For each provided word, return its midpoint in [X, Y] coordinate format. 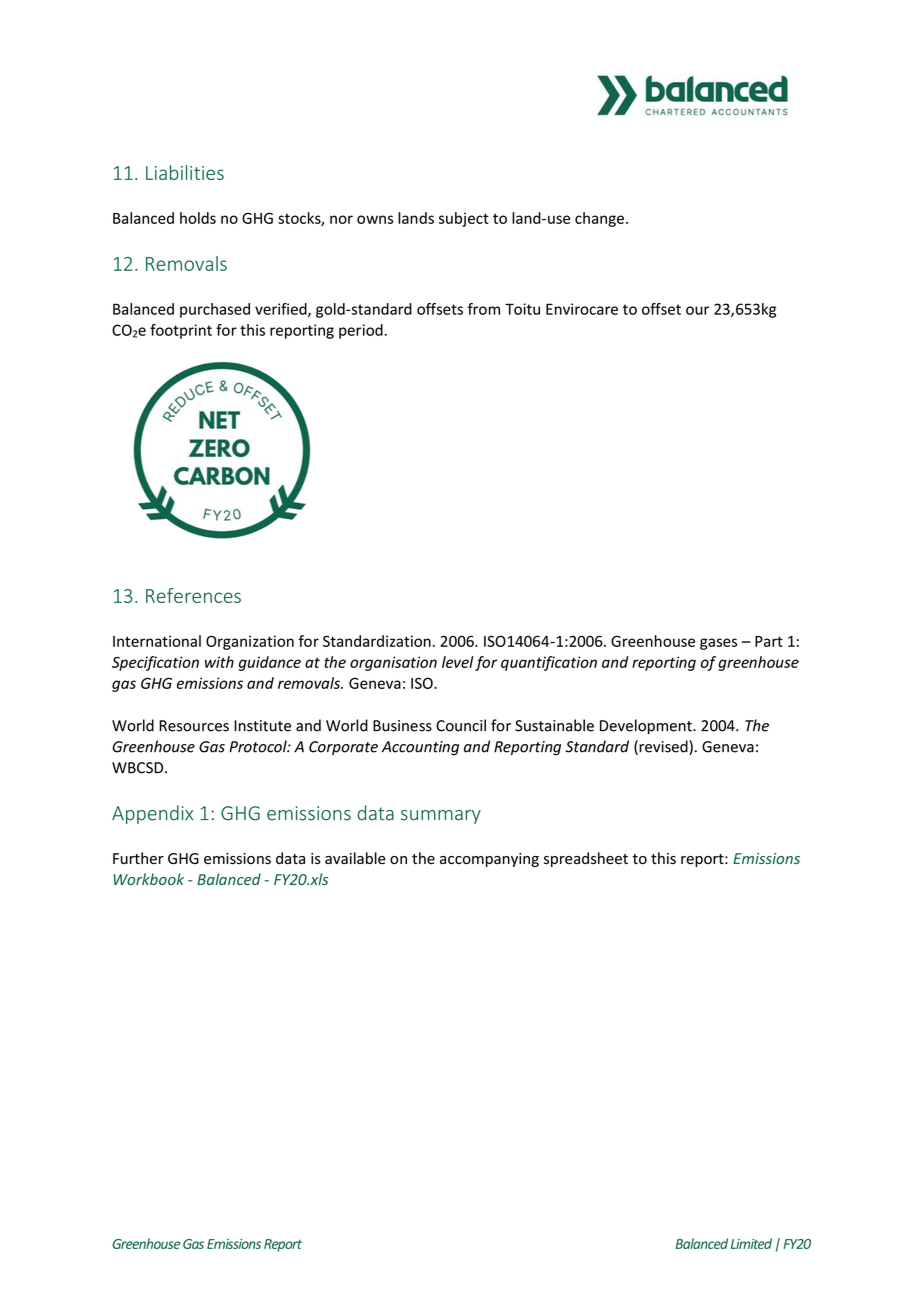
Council [461, 725]
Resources [194, 726]
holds [198, 218]
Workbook [148, 879]
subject [464, 219]
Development [647, 726]
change [599, 219]
